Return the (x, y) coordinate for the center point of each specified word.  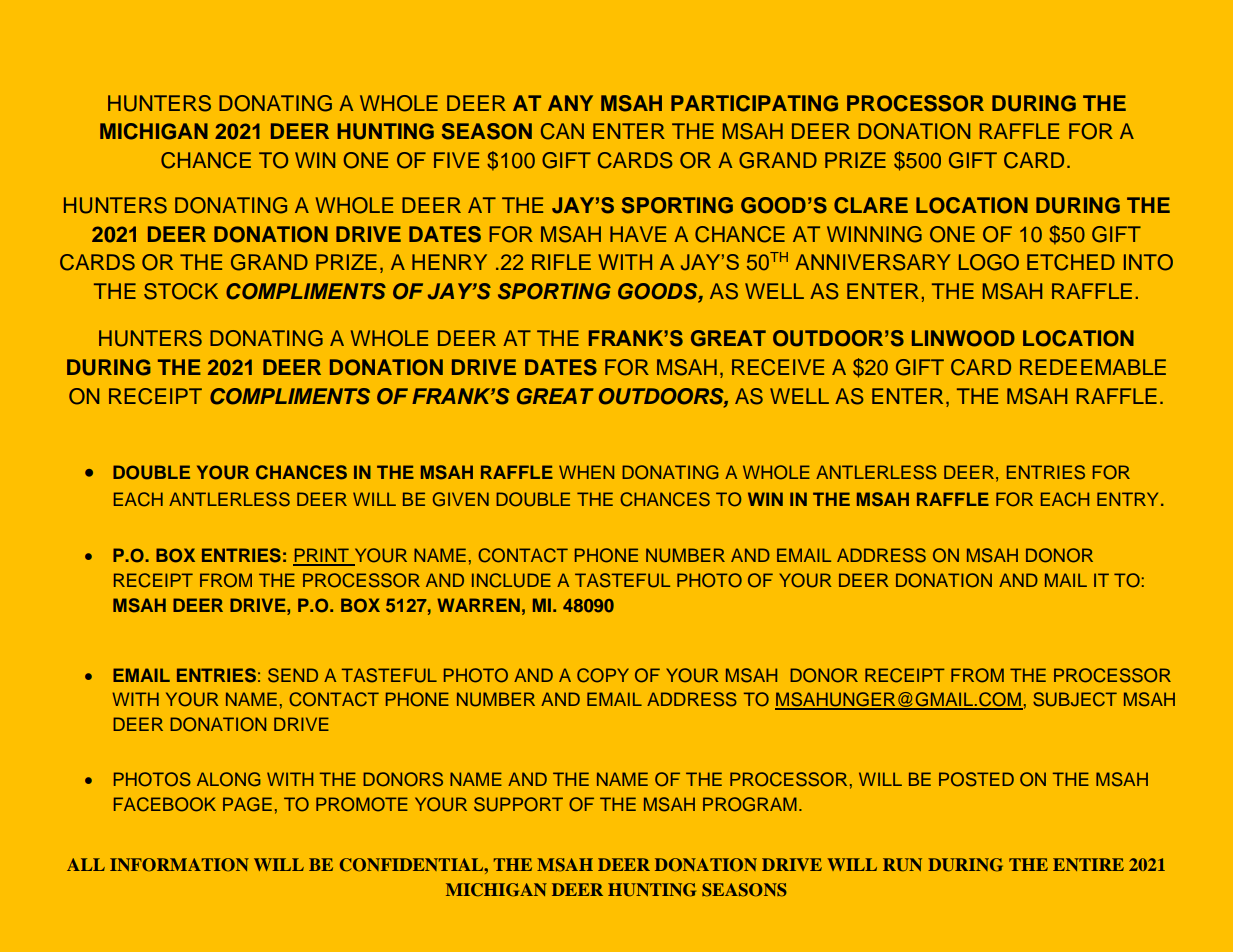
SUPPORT (518, 804)
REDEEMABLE (1093, 367)
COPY (603, 675)
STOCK (181, 291)
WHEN (586, 472)
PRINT (322, 556)
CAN (562, 131)
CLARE (871, 205)
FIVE (456, 160)
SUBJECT (1075, 699)
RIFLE (561, 262)
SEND (293, 675)
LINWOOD (963, 338)
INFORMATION (179, 865)
